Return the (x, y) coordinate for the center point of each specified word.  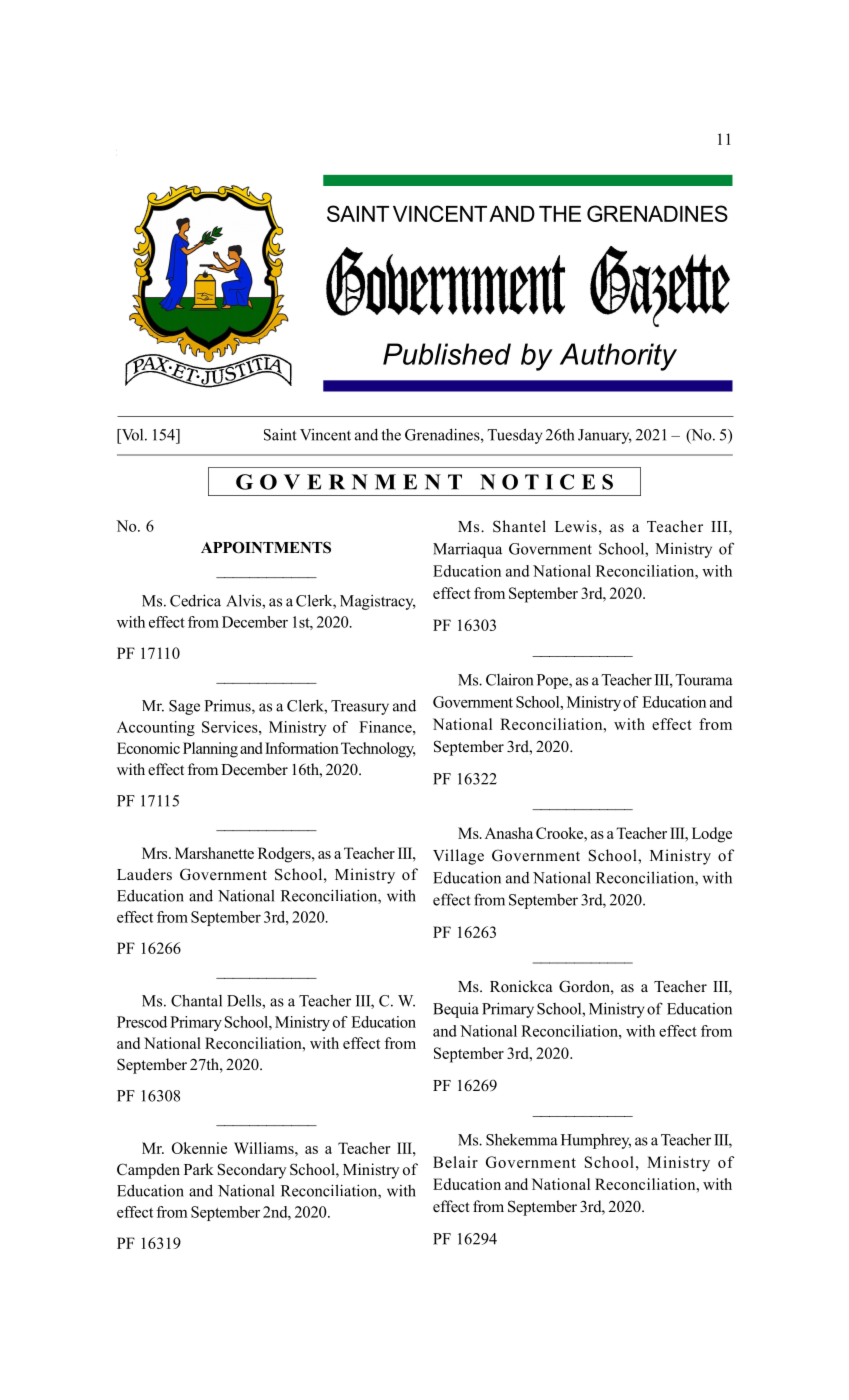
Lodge (712, 835)
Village (458, 857)
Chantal (196, 1000)
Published (447, 354)
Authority (618, 357)
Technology (378, 750)
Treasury (360, 707)
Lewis (576, 526)
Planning (210, 750)
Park (199, 1169)
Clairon (509, 680)
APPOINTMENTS (266, 547)
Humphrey (596, 1141)
